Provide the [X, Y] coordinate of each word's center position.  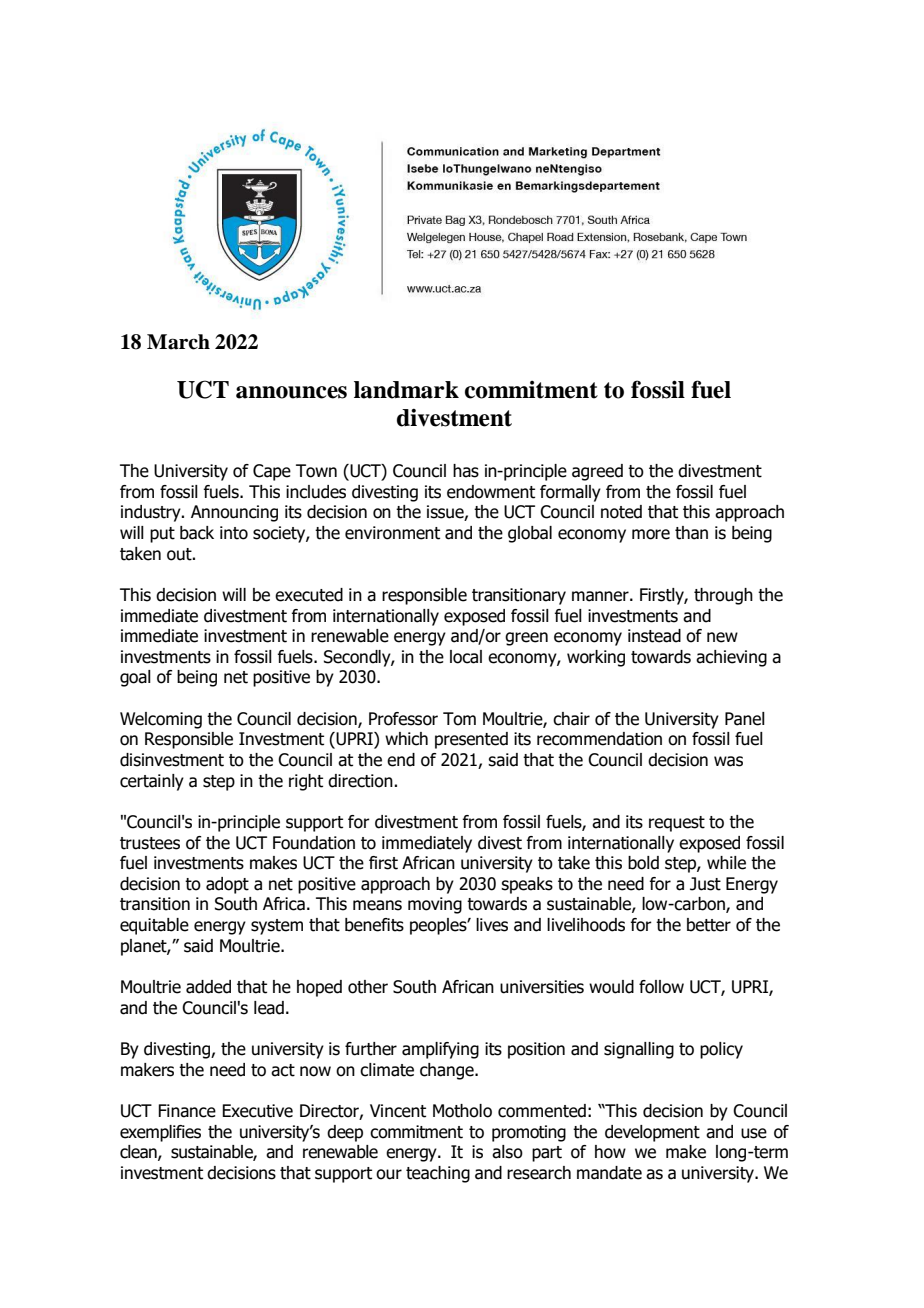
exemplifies [160, 1133]
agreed [597, 472]
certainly [152, 782]
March [178, 342]
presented [471, 740]
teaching [438, 1174]
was [728, 761]
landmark [406, 390]
